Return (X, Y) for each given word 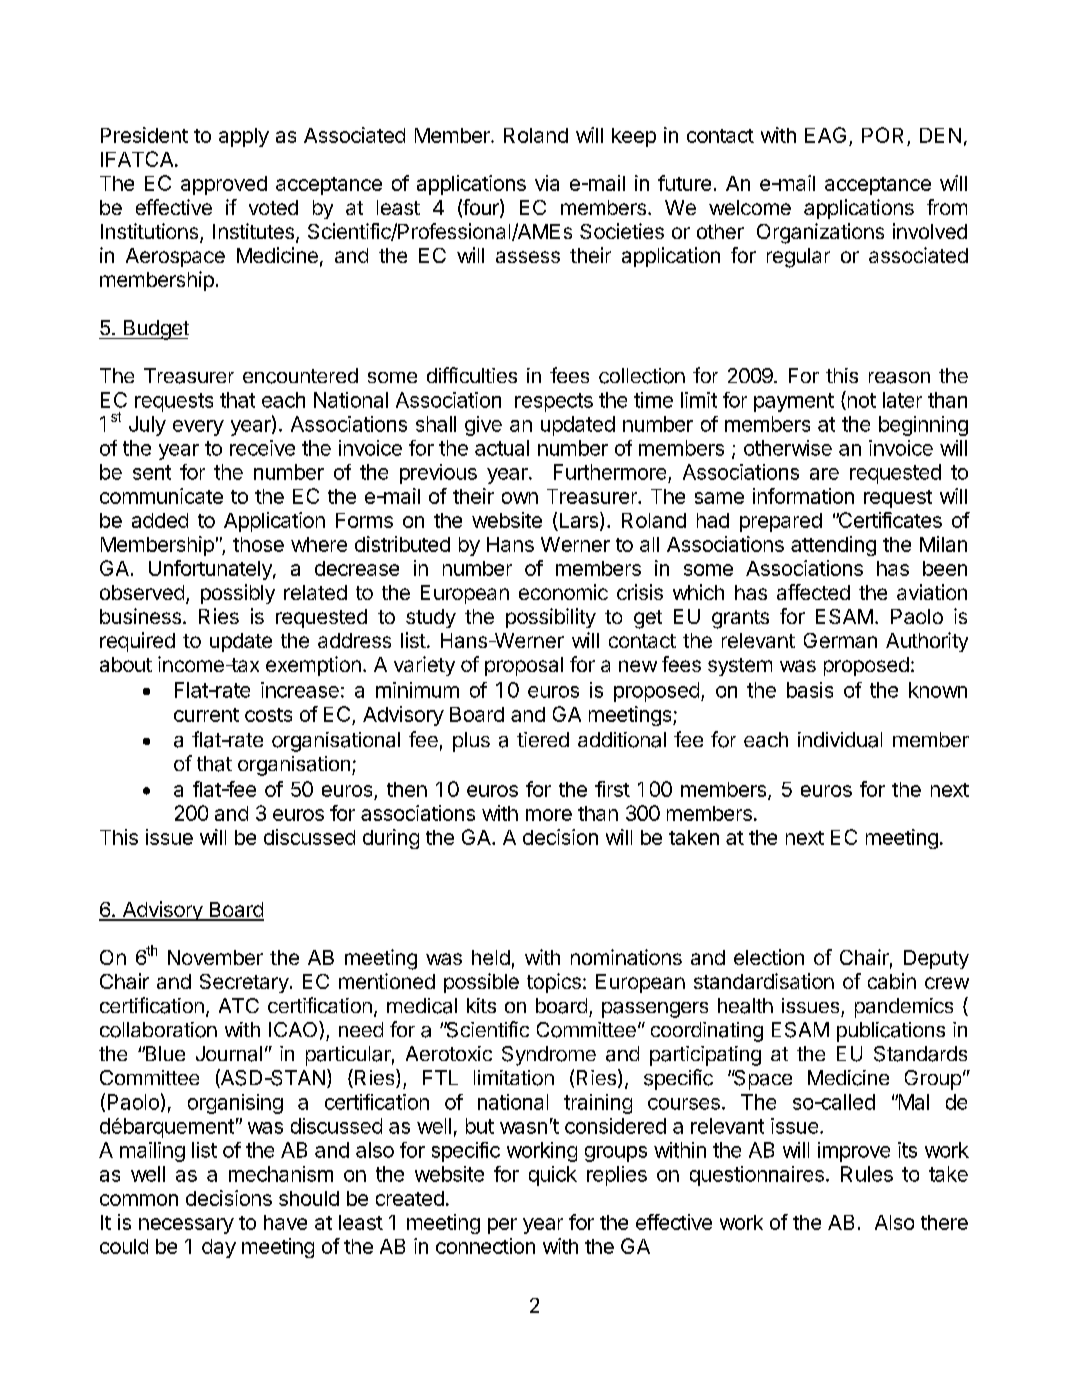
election (769, 957)
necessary (186, 1226)
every (198, 428)
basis (810, 690)
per (502, 1226)
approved (224, 185)
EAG (825, 135)
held (491, 957)
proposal (524, 666)
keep (634, 137)
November (215, 957)
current (206, 715)
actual (502, 448)
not (860, 400)
